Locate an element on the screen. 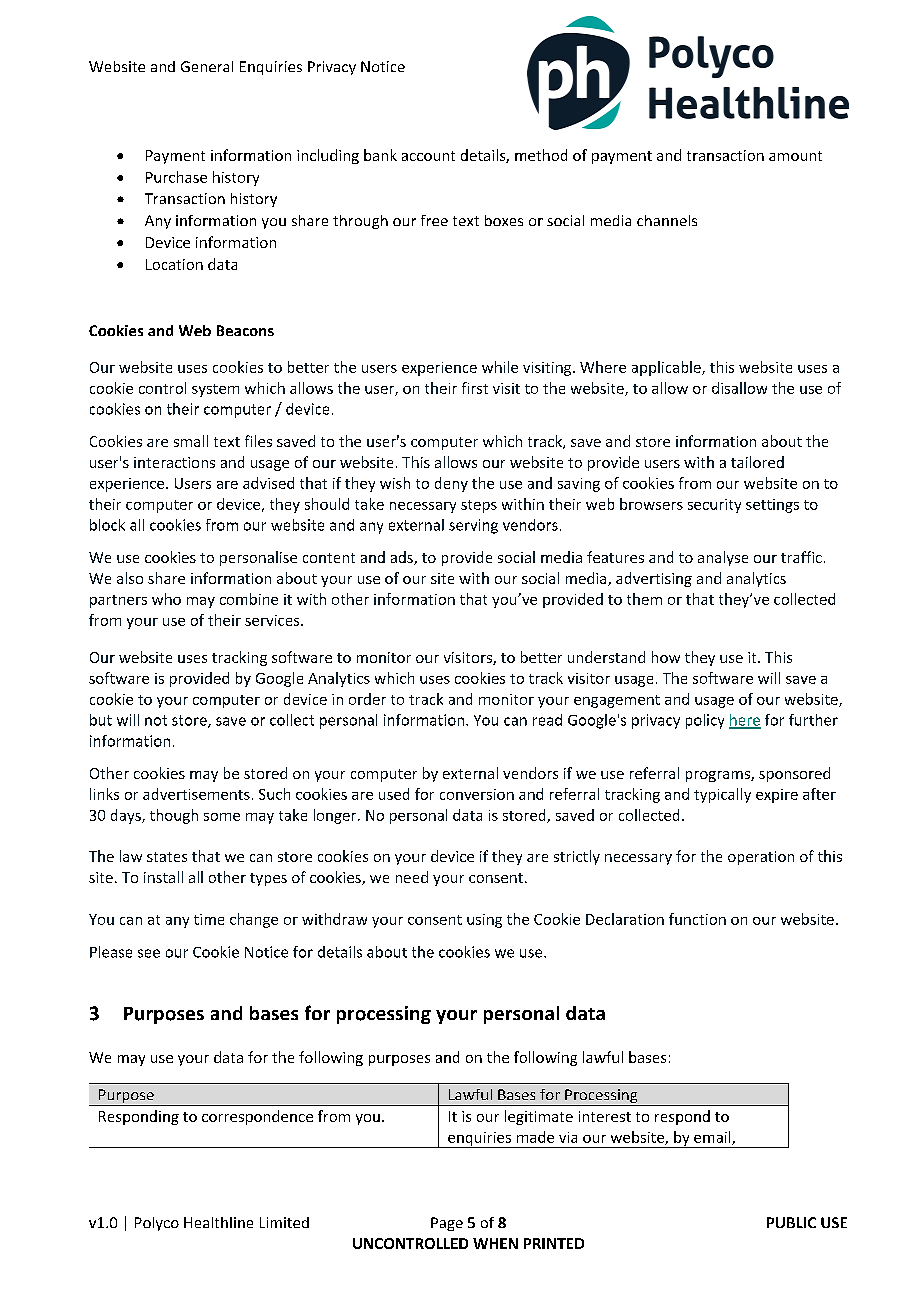 The height and width of the screenshot is (1308, 924). deny is located at coordinates (451, 484).
